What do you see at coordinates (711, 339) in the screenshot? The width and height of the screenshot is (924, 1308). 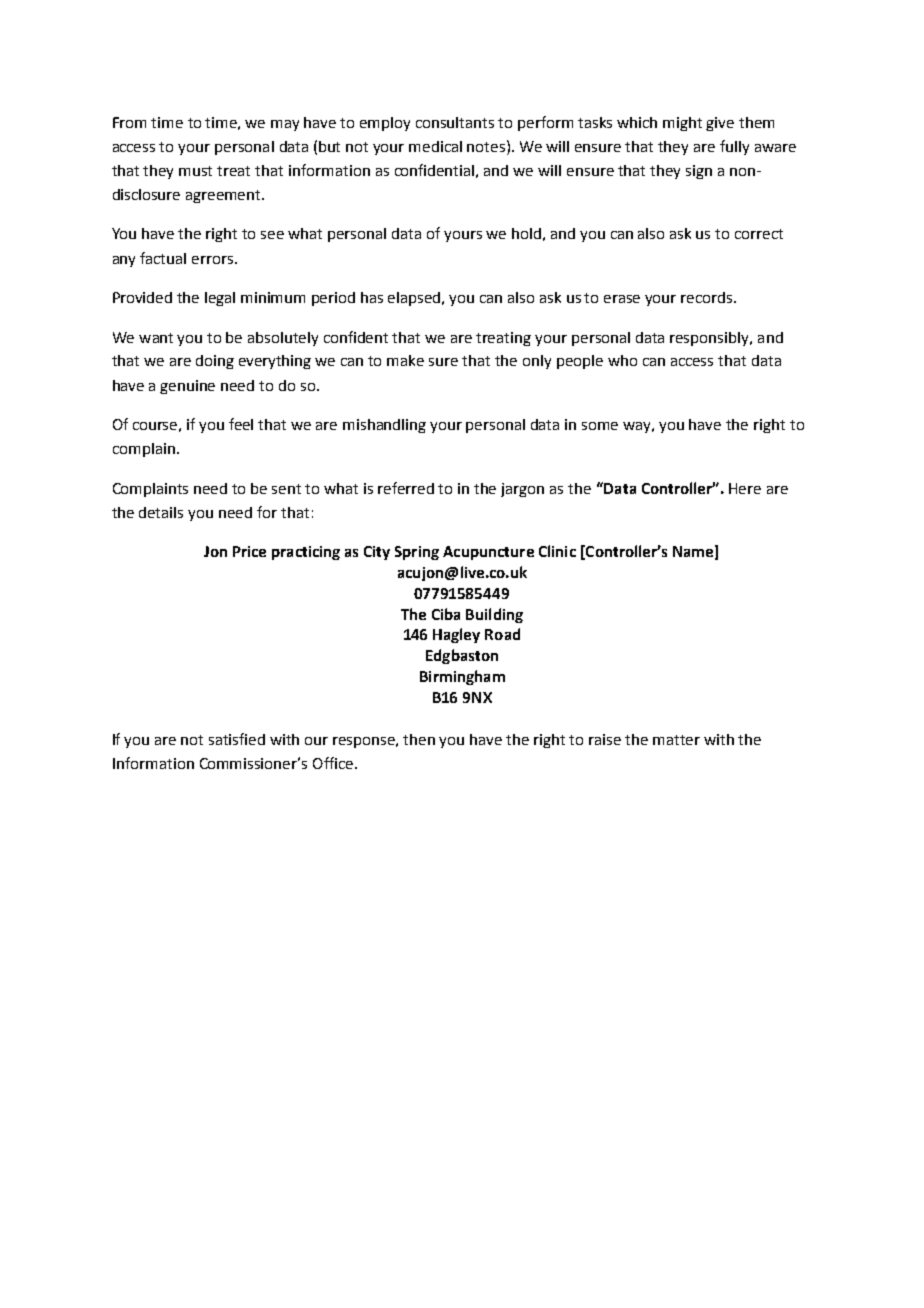 I see `responsibly` at bounding box center [711, 339].
